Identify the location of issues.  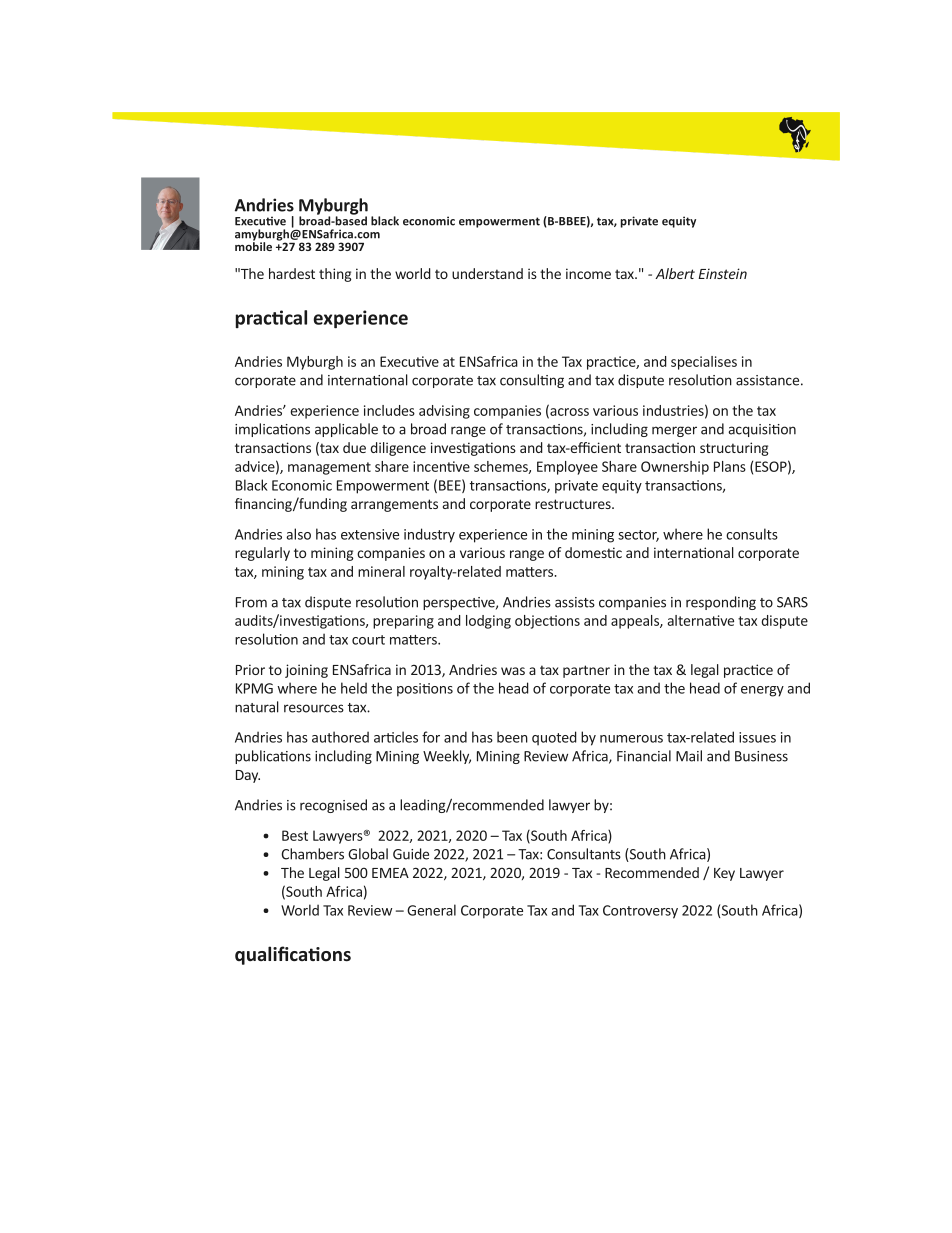
(757, 737).
